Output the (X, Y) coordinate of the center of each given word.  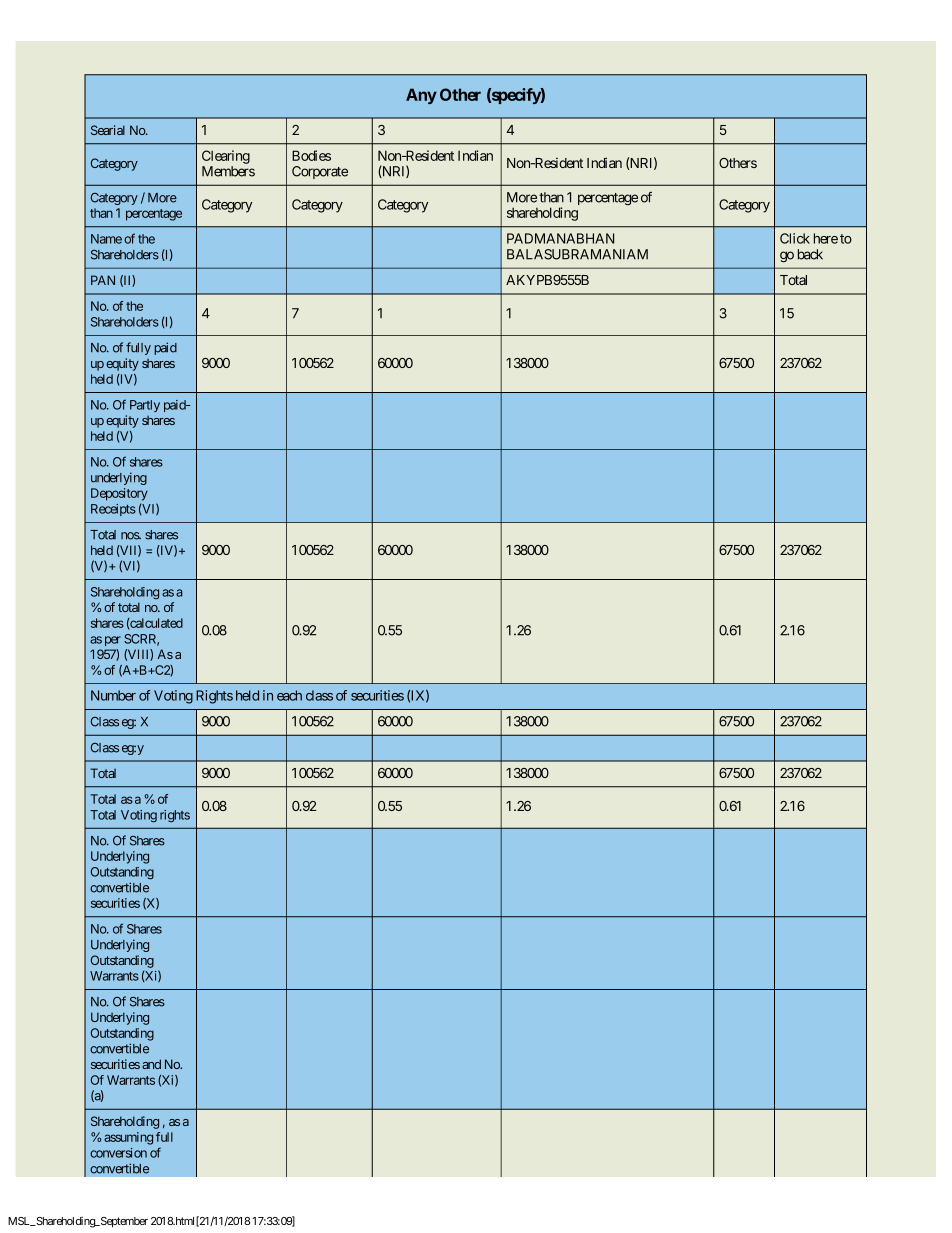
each (289, 695)
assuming (128, 1138)
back (810, 254)
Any (421, 96)
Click (795, 238)
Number (113, 695)
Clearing (226, 157)
